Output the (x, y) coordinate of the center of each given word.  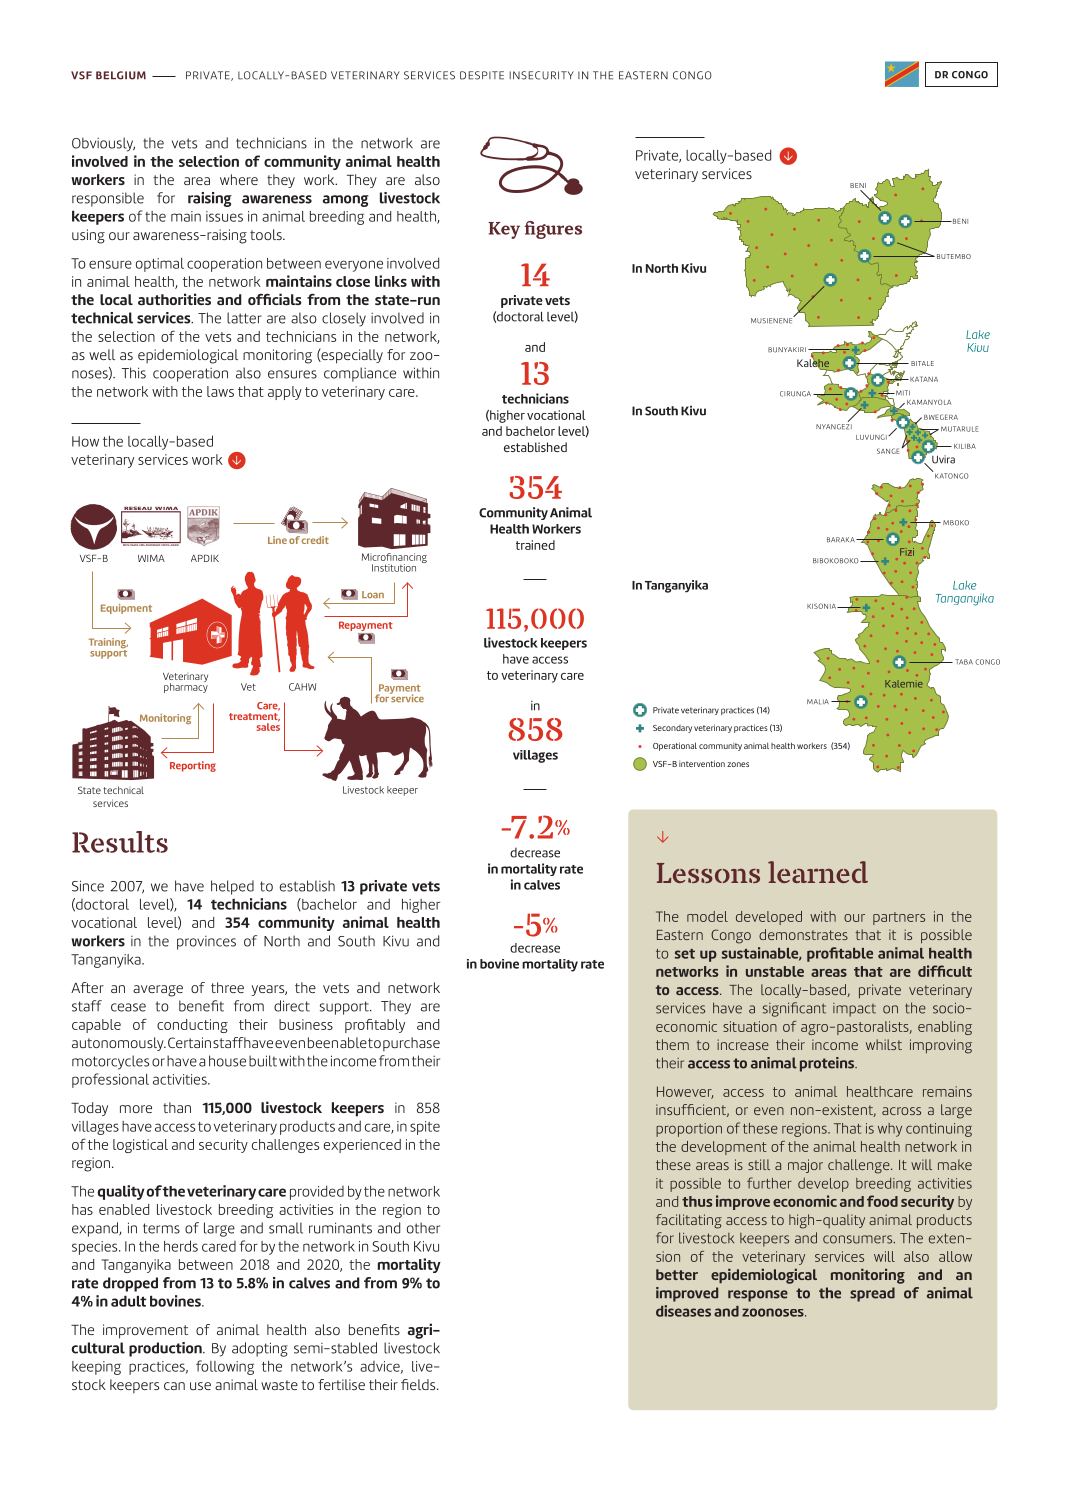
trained (535, 545)
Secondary (672, 729)
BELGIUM (121, 75)
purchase (411, 1044)
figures (553, 230)
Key (504, 230)
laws (220, 391)
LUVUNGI (872, 437)
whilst (884, 1044)
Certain (189, 1042)
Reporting (193, 766)
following (225, 1367)
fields (419, 1384)
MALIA (818, 702)
